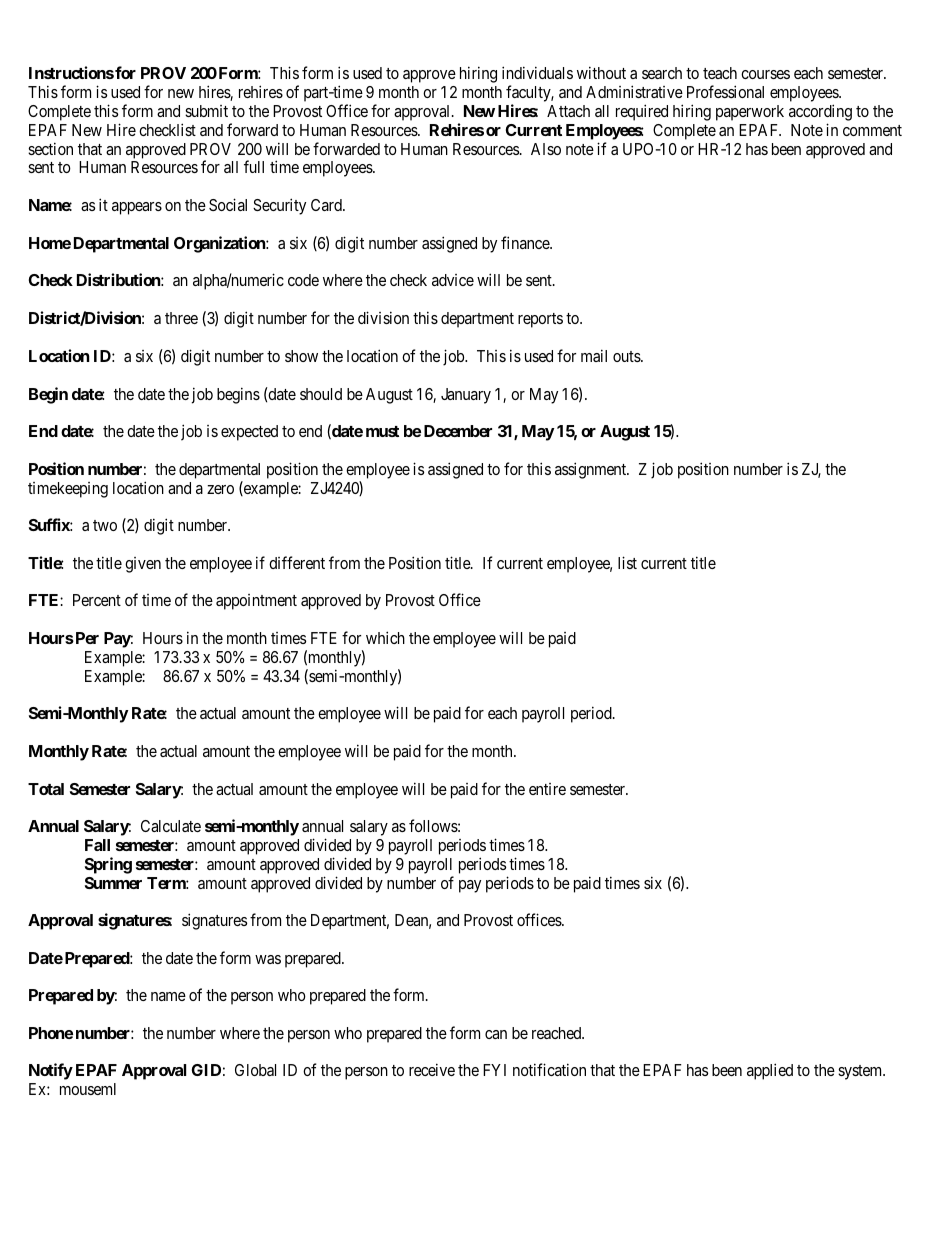  Describe the element at coordinates (770, 1071) in the page. I see `applied` at that location.
